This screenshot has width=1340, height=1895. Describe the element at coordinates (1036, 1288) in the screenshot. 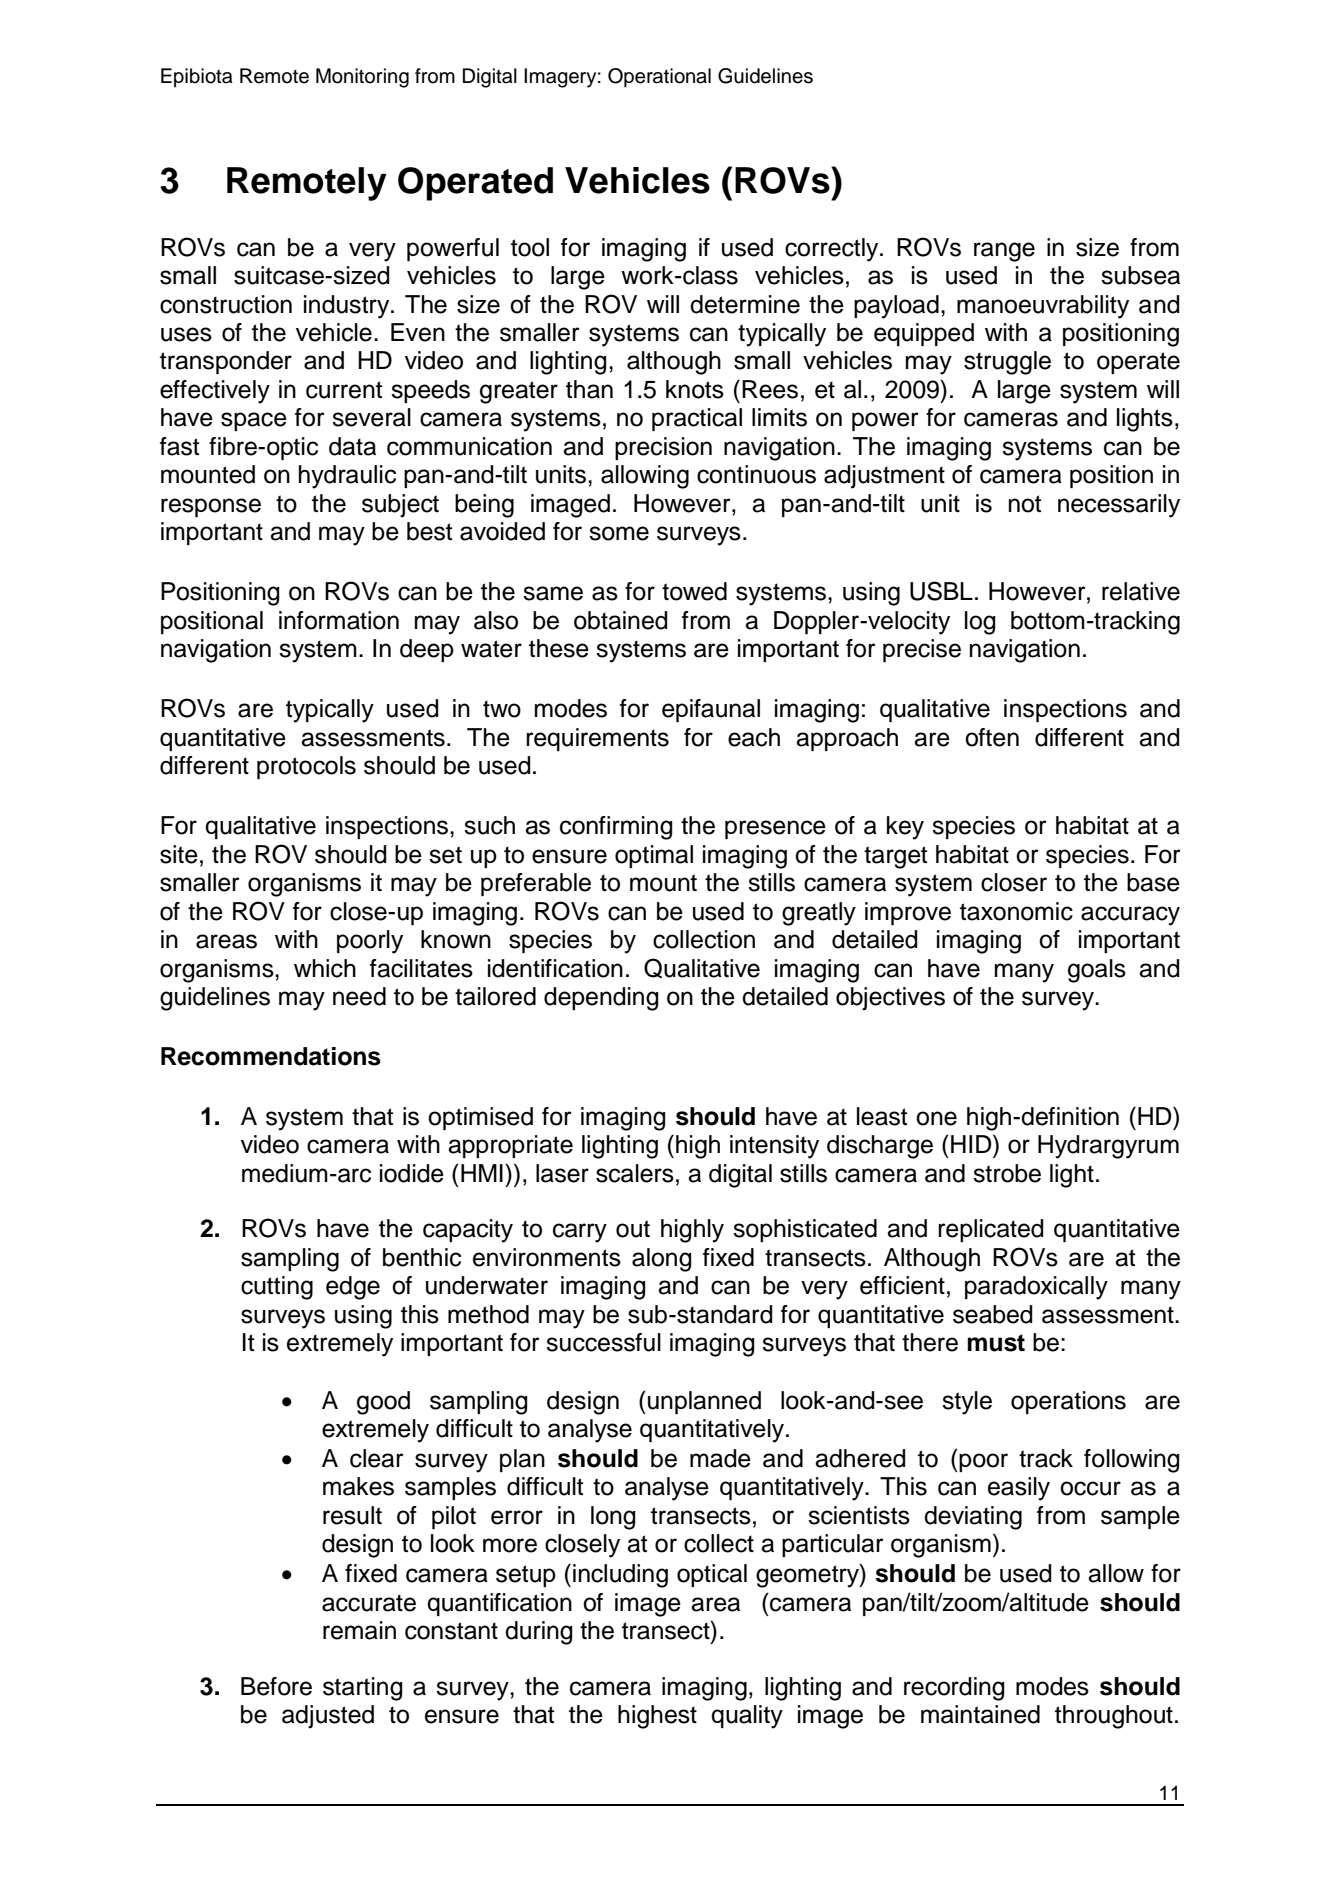

I see `paradoxically` at that location.
